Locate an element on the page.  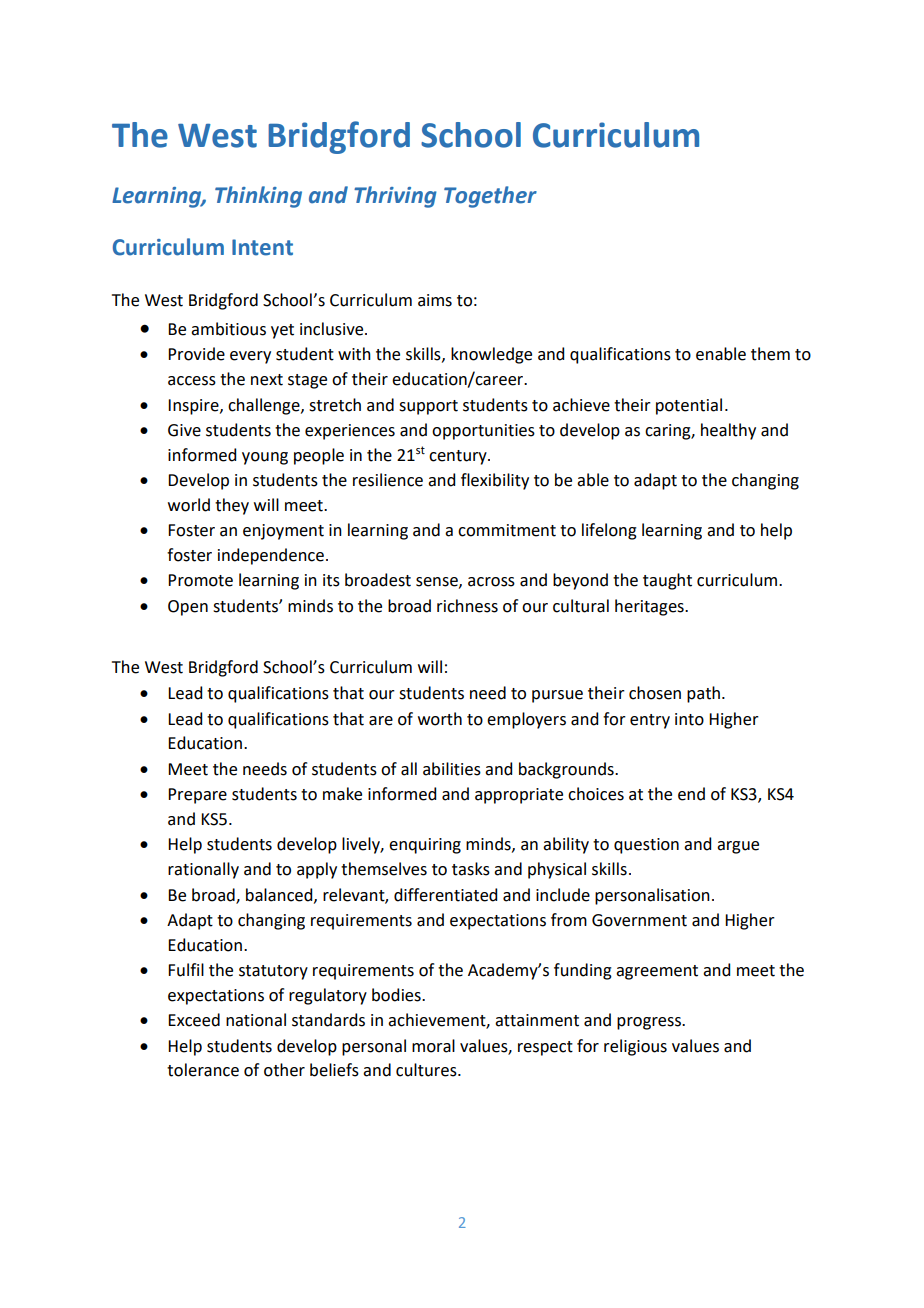
heritages is located at coordinates (650, 607).
